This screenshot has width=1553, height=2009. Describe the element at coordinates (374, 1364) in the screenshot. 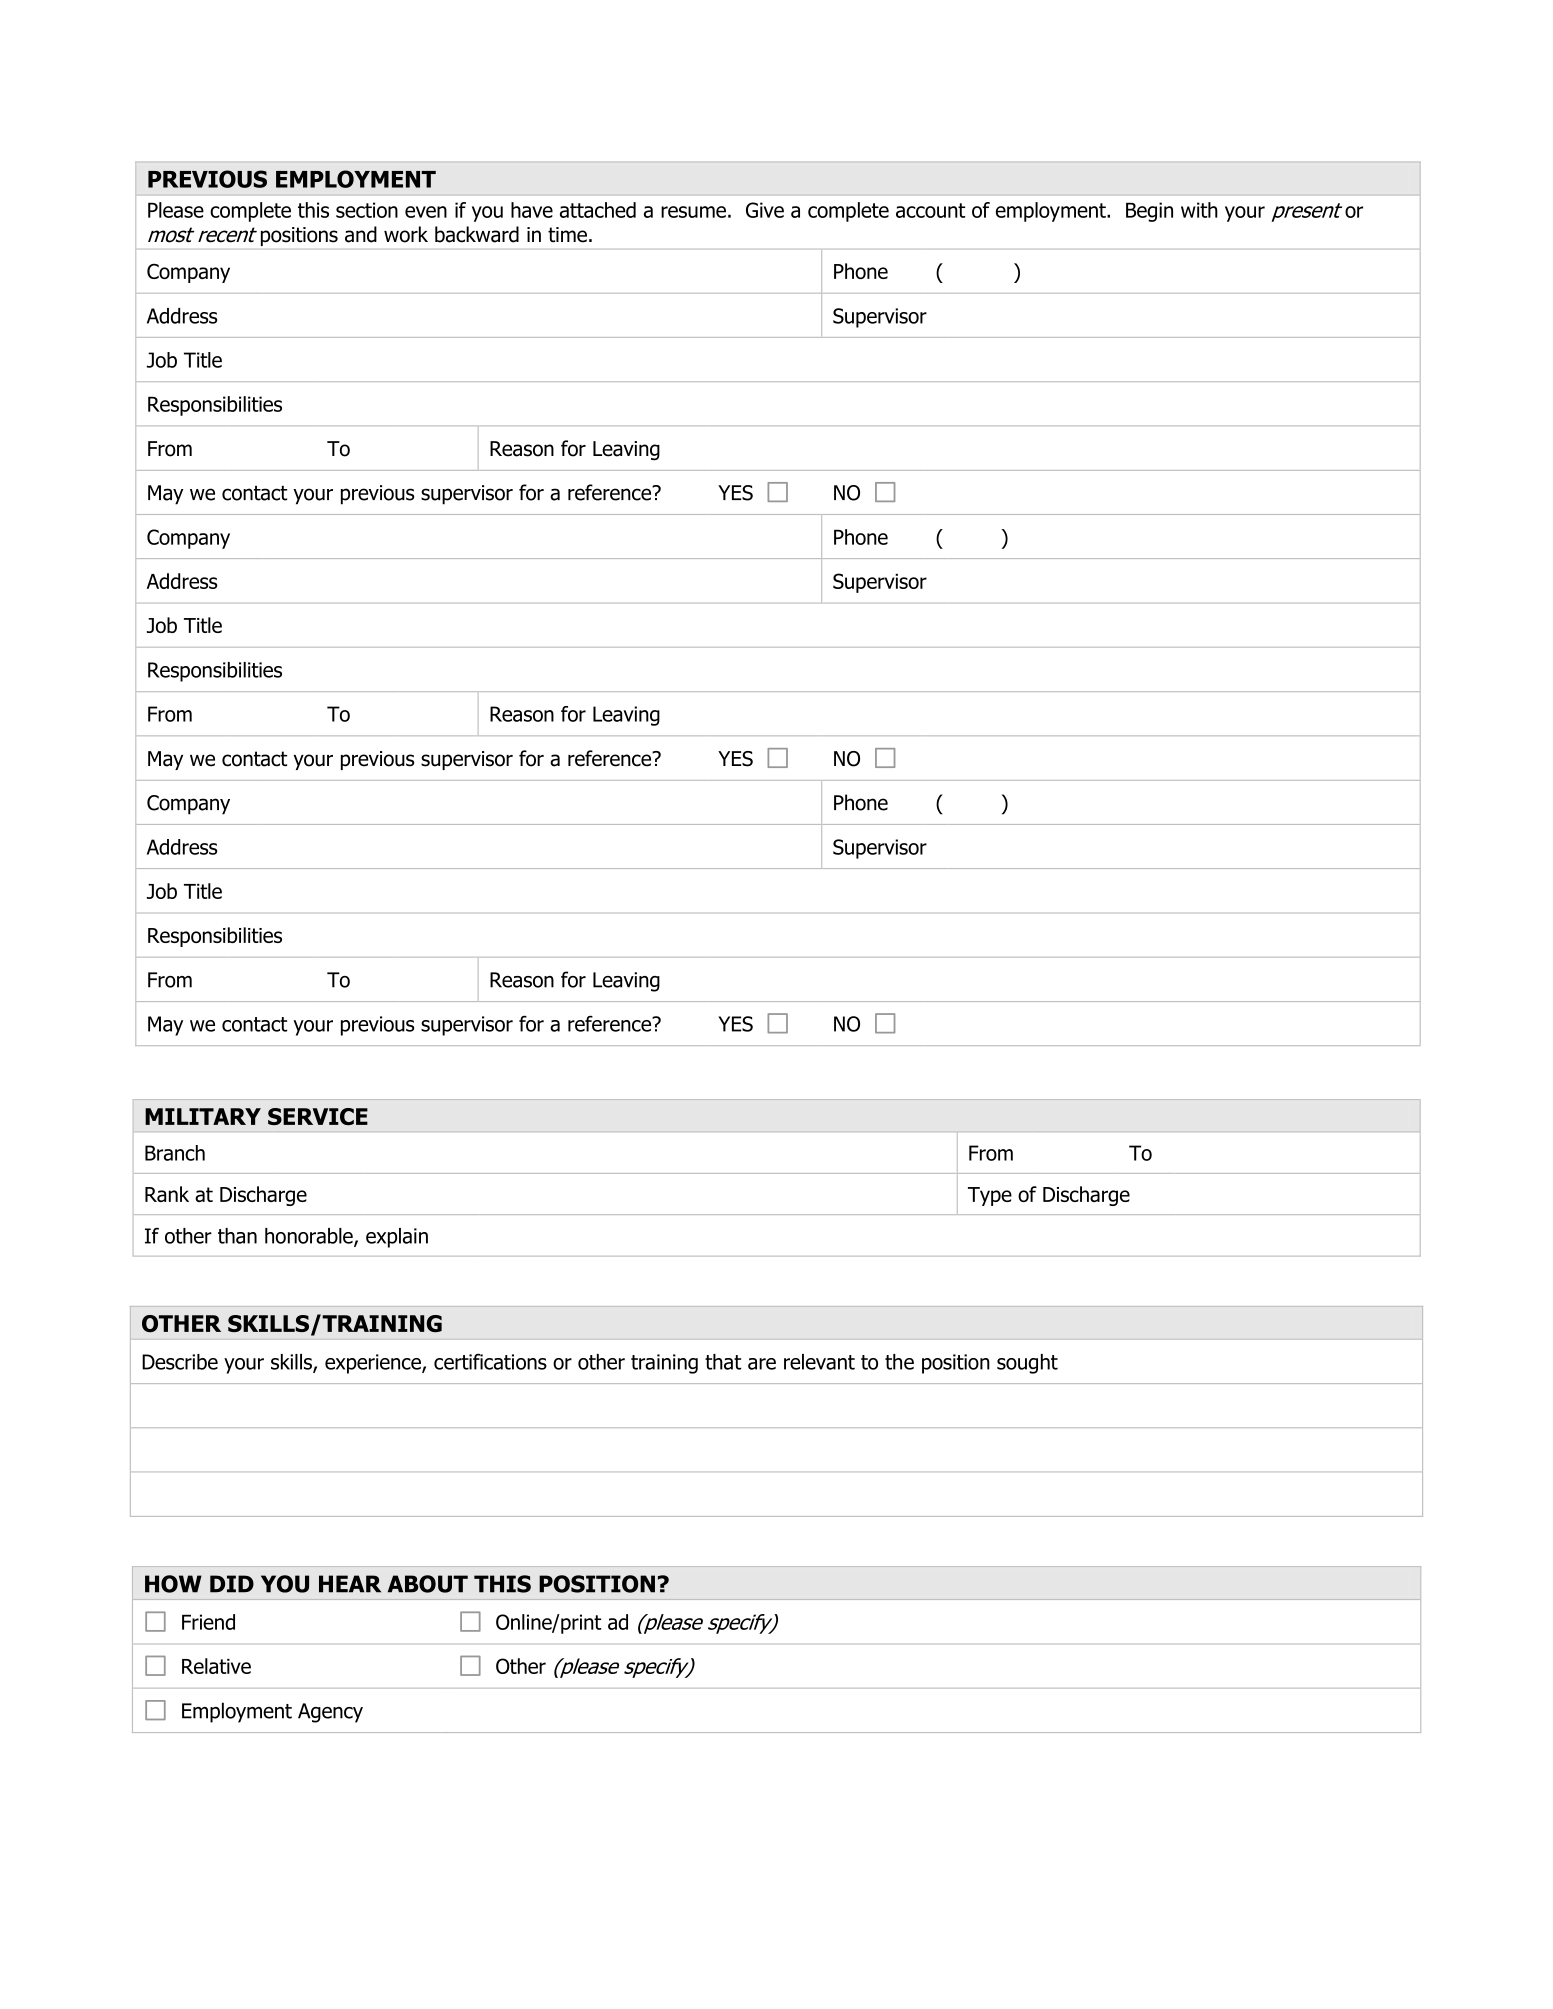

I see `experience` at that location.
